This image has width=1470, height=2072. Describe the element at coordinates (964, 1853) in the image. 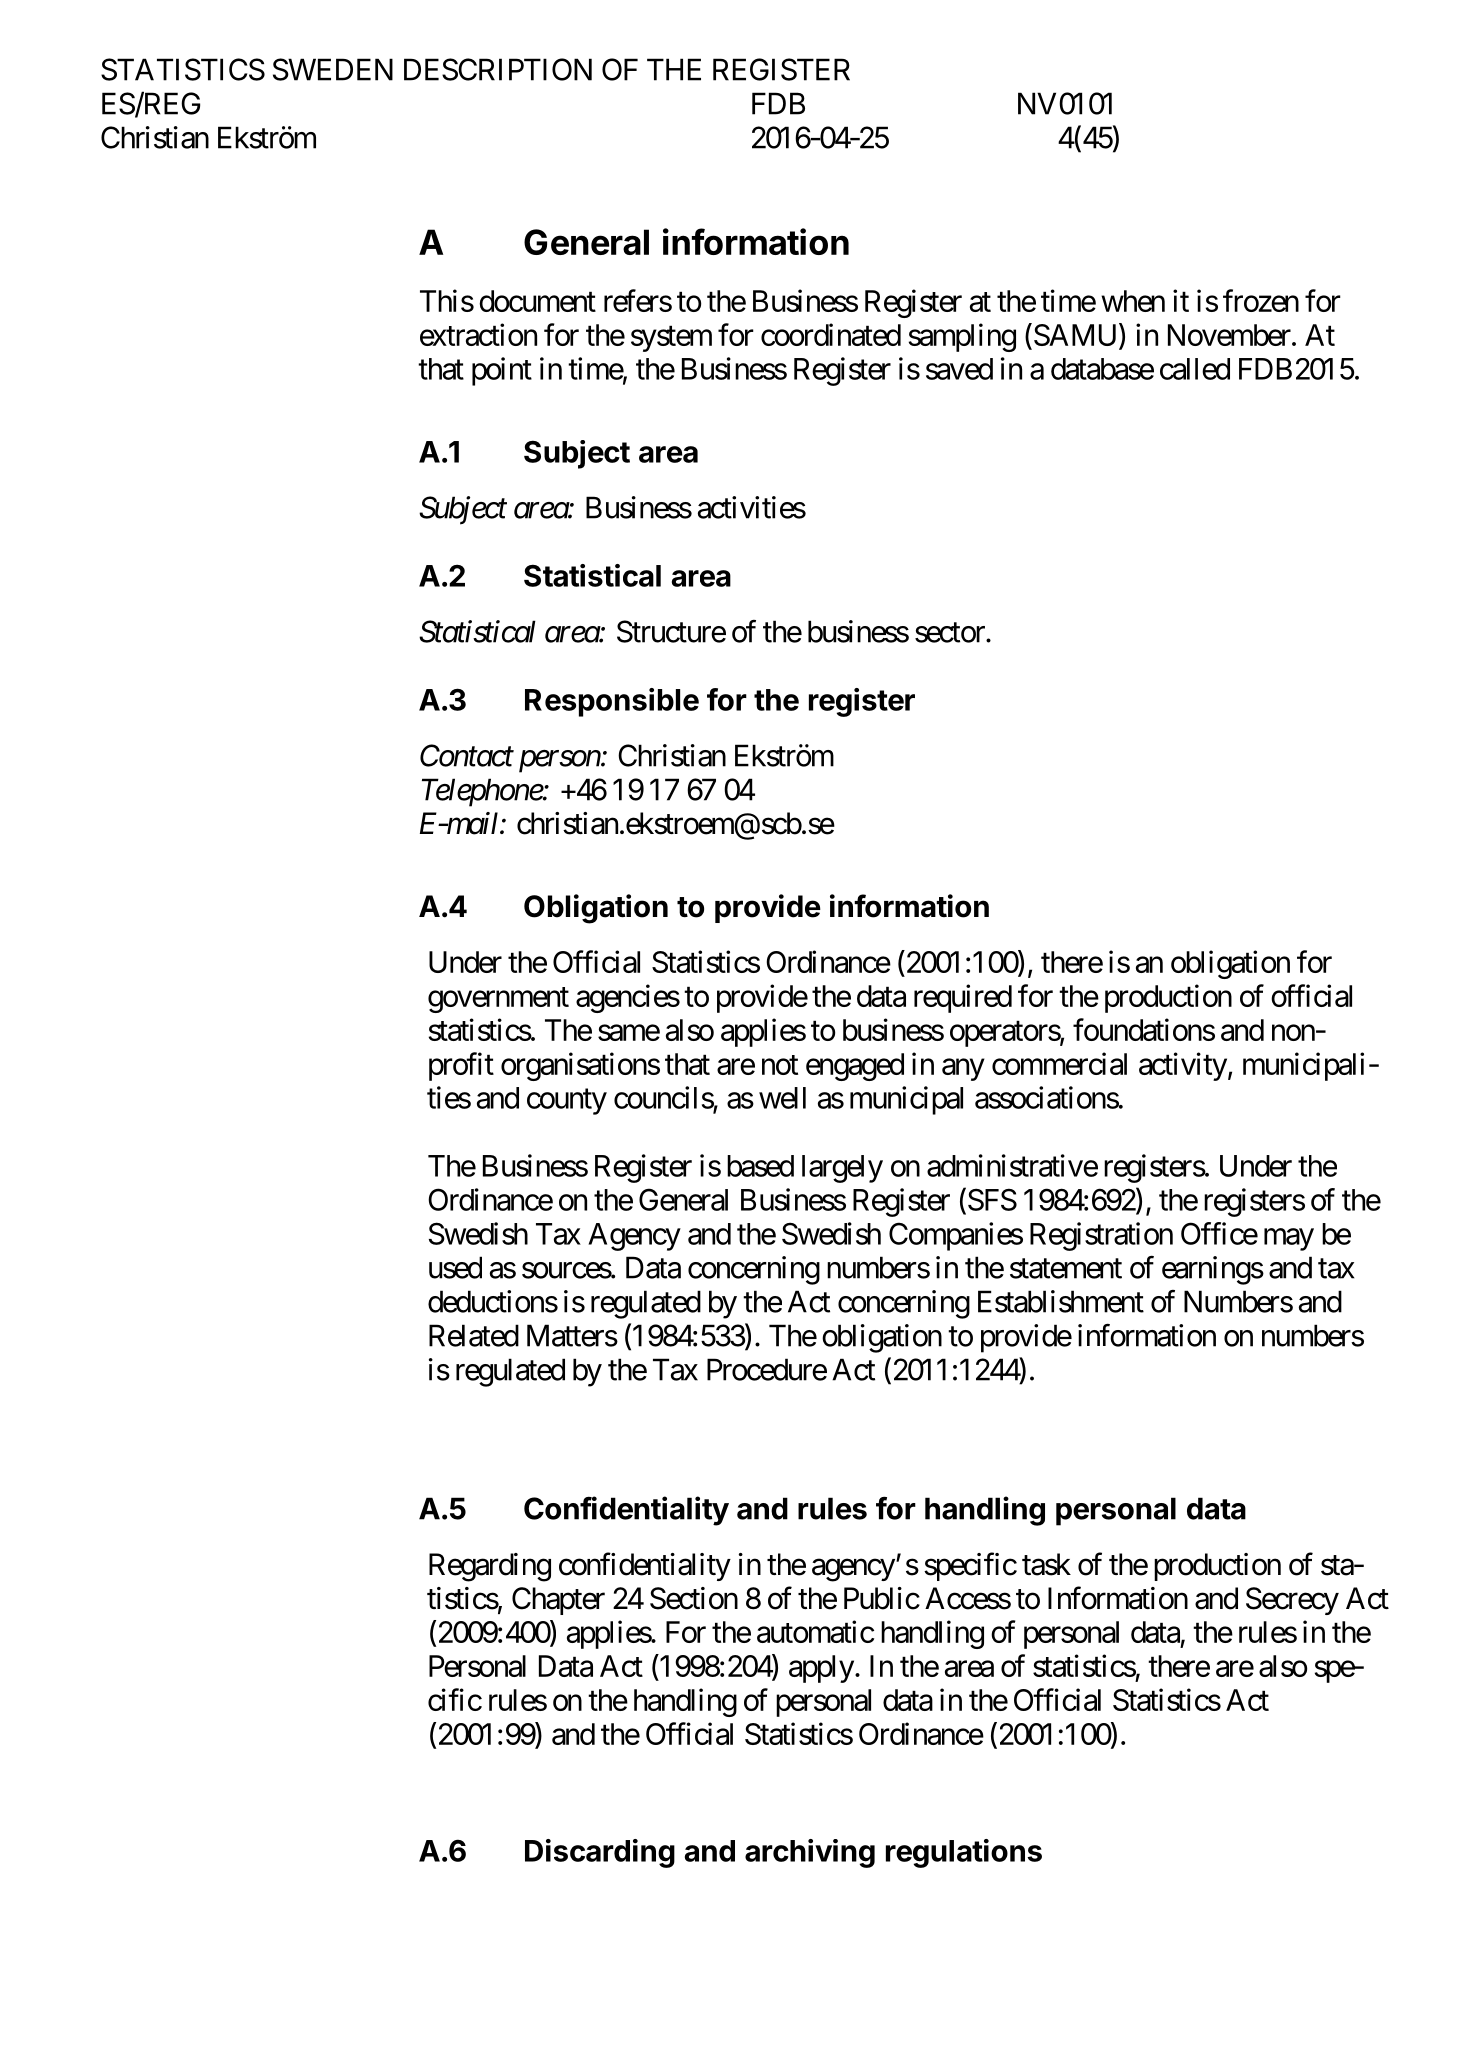

I see `regulations` at that location.
